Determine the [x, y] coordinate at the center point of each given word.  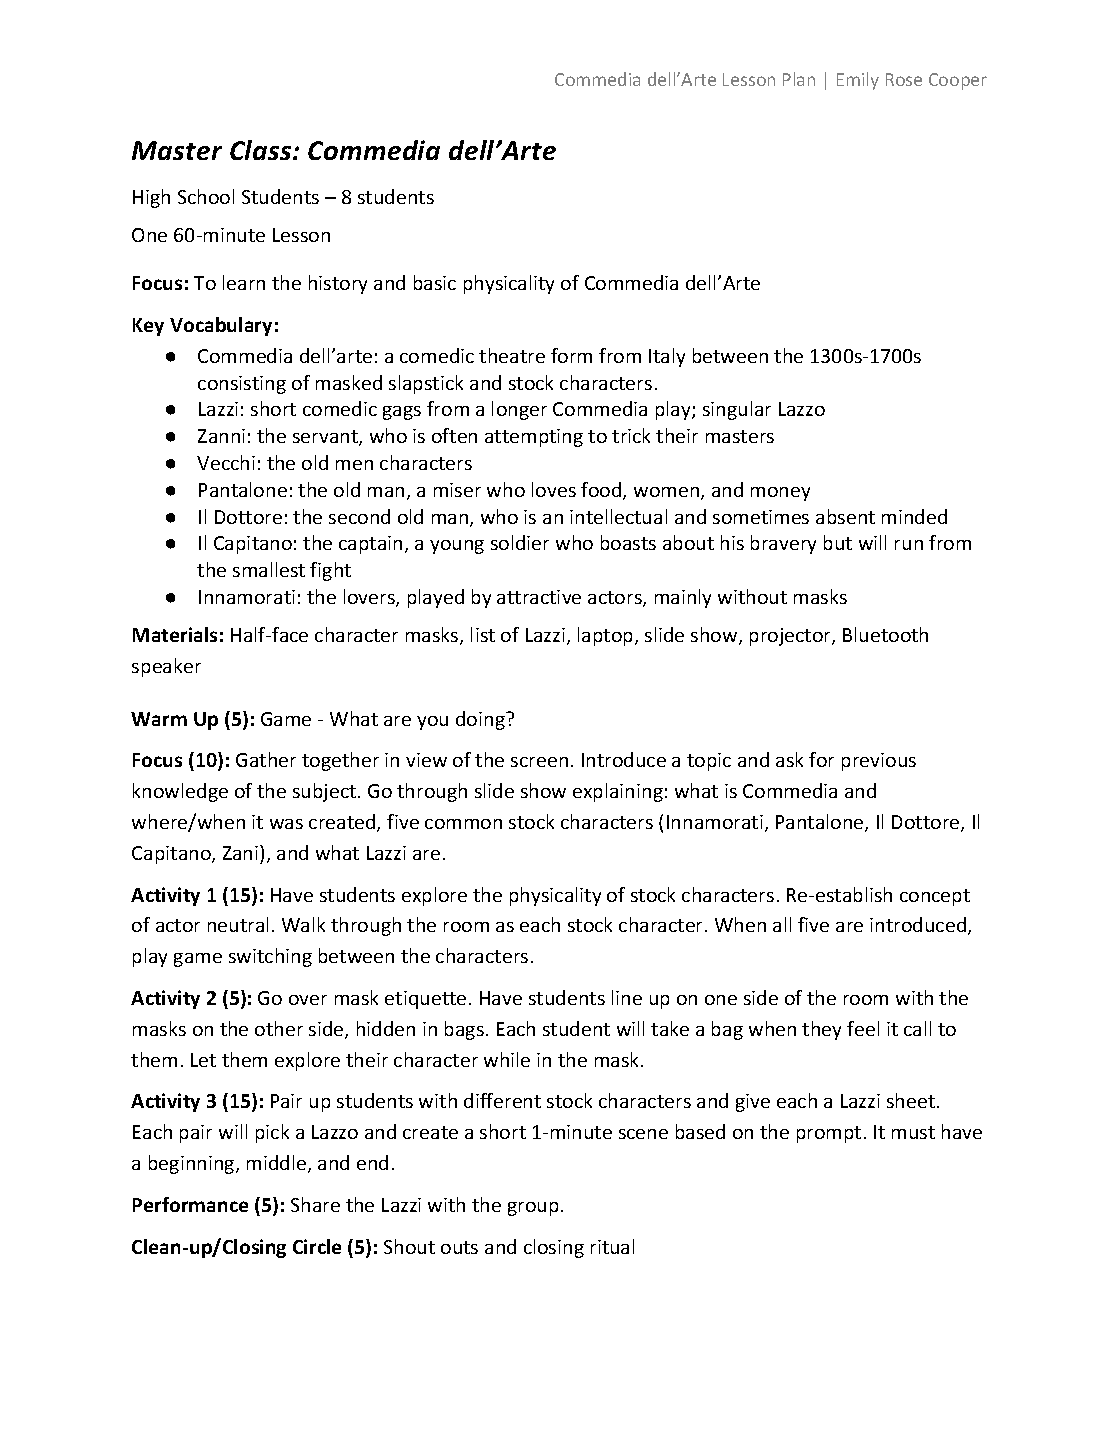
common [463, 824]
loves [554, 489]
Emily [858, 81]
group [533, 1209]
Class [262, 150]
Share [315, 1204]
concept [935, 897]
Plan [799, 79]
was [286, 824]
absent [845, 516]
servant [326, 438]
